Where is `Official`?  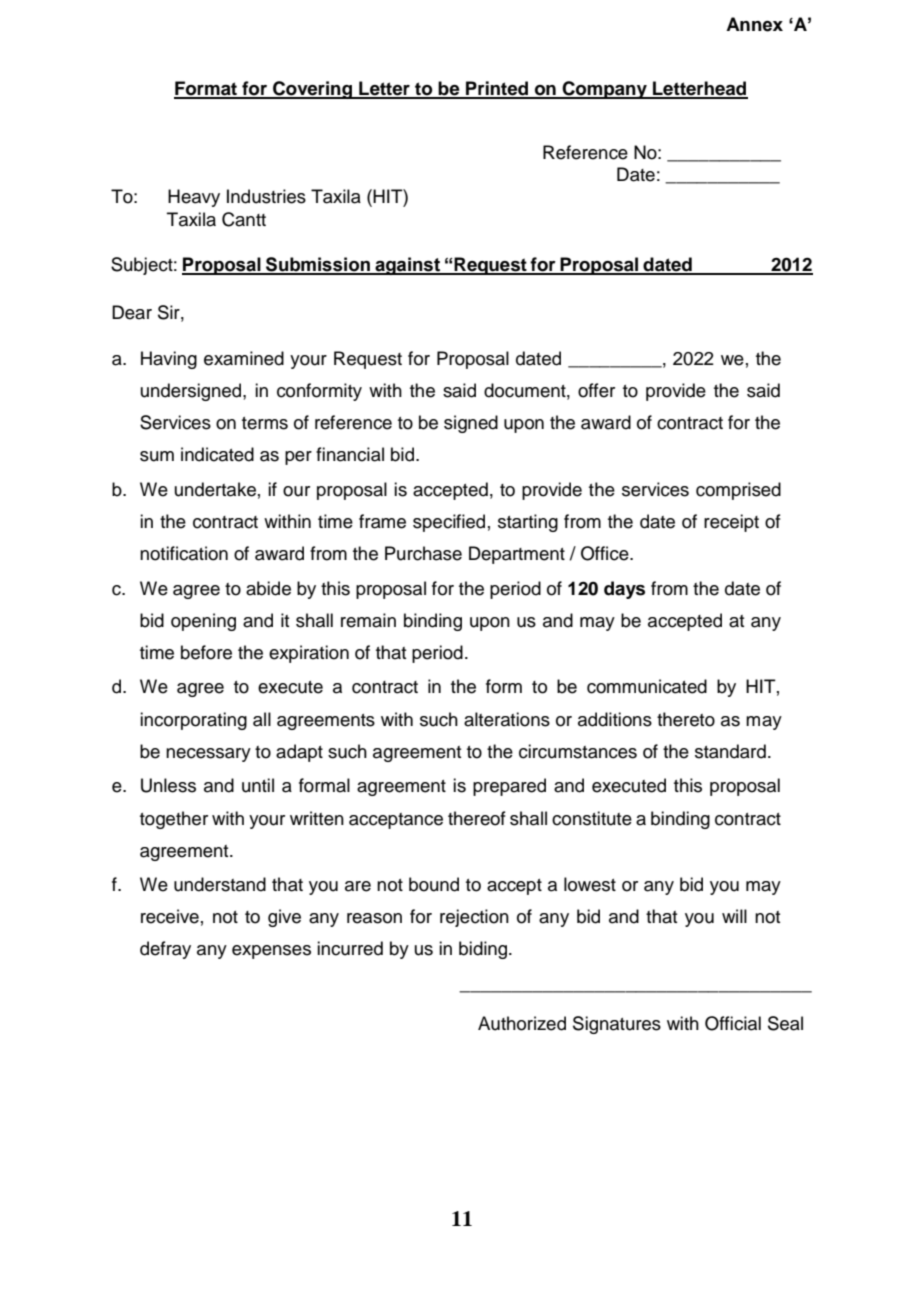 Official is located at coordinates (733, 1023).
